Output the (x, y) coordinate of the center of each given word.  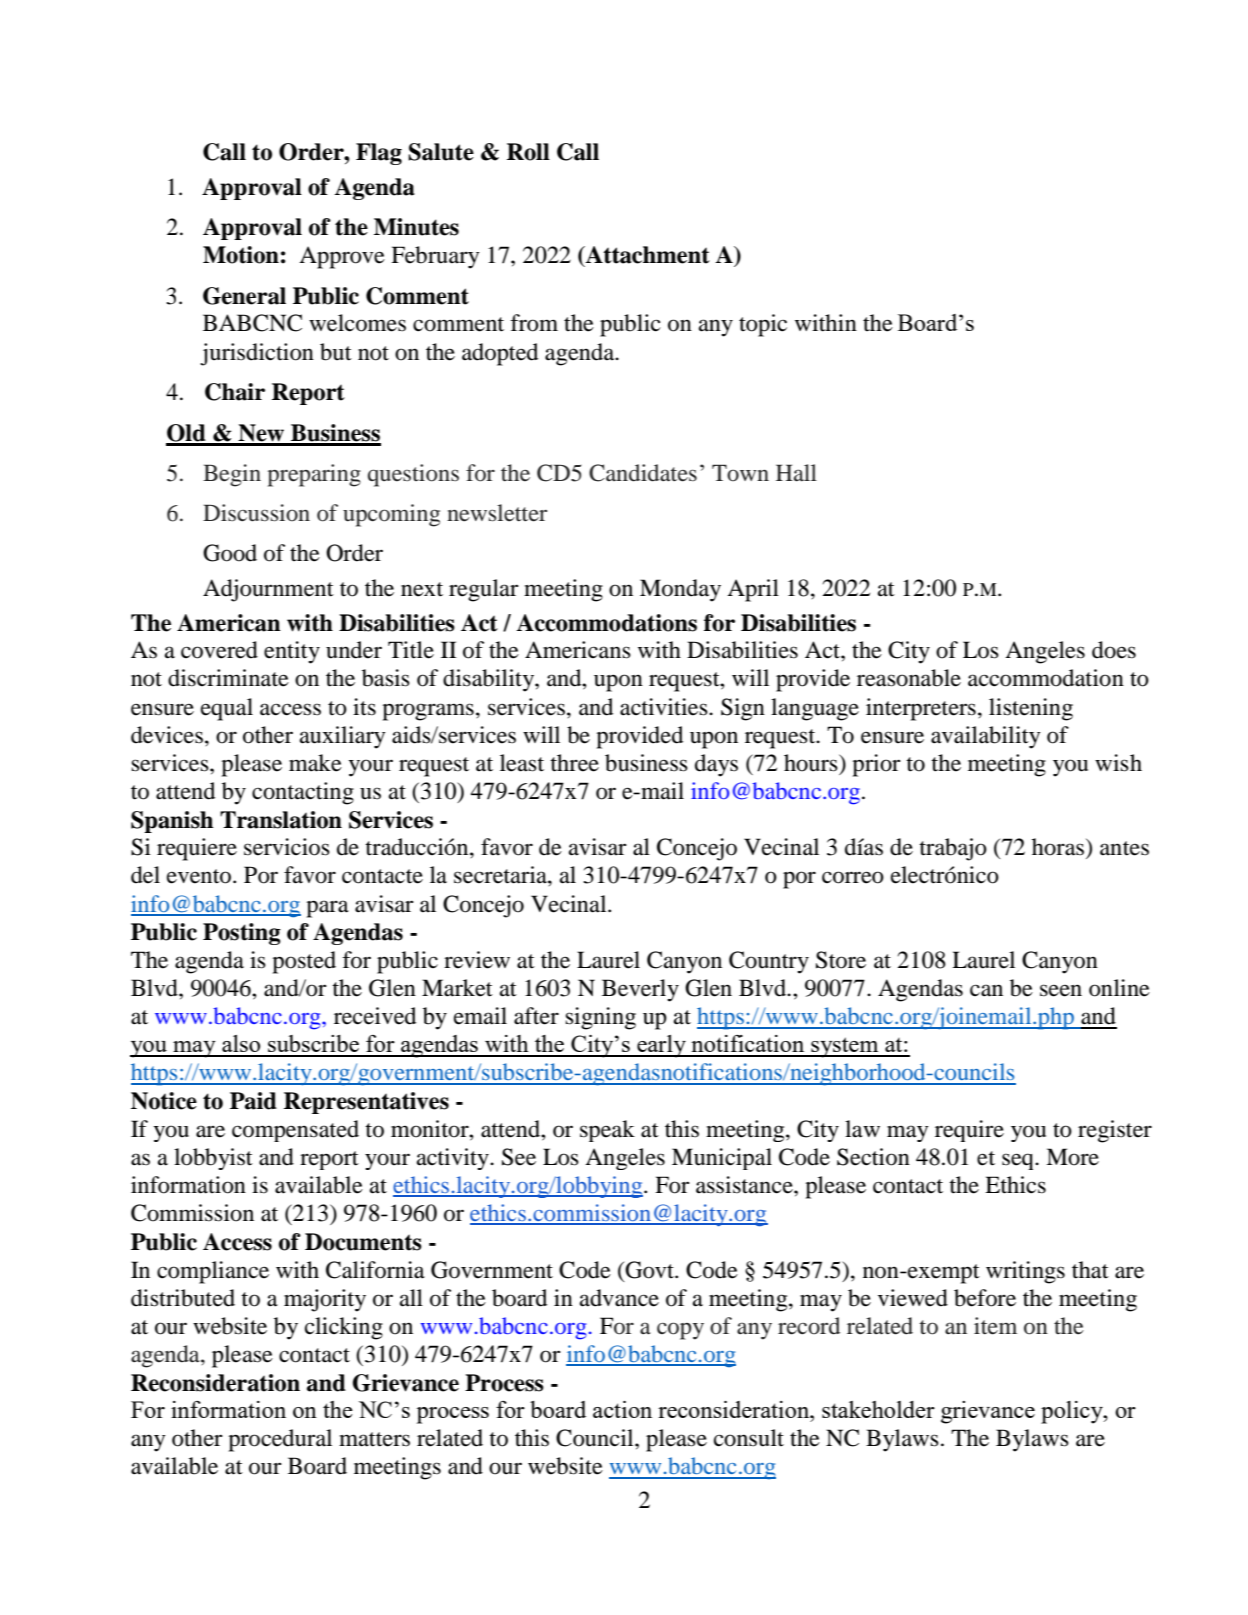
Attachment (647, 255)
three (574, 763)
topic (763, 325)
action (622, 1409)
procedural (280, 1440)
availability (986, 737)
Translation (281, 820)
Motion (241, 255)
